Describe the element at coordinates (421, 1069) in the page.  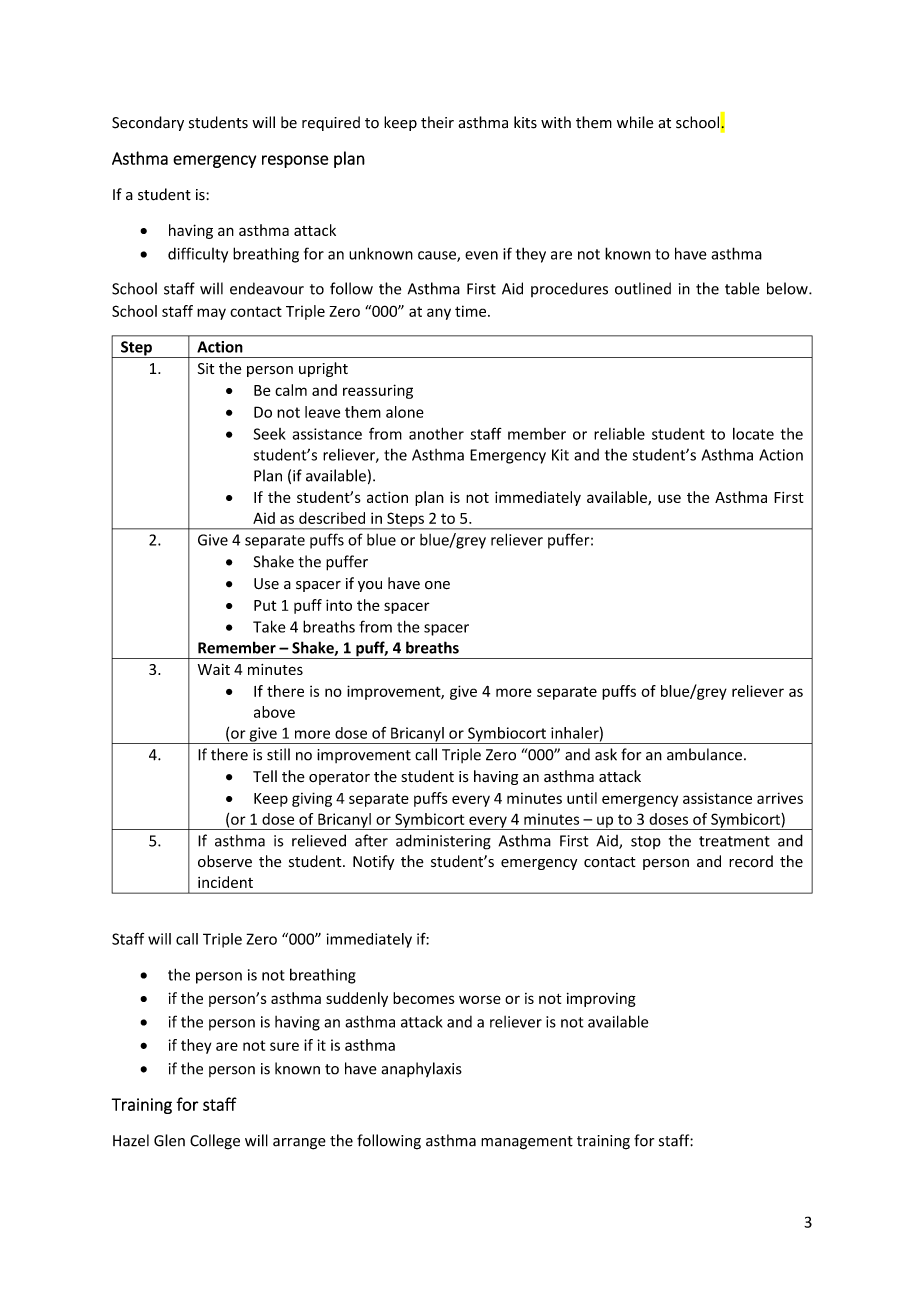
I see `anaphylaxis` at that location.
